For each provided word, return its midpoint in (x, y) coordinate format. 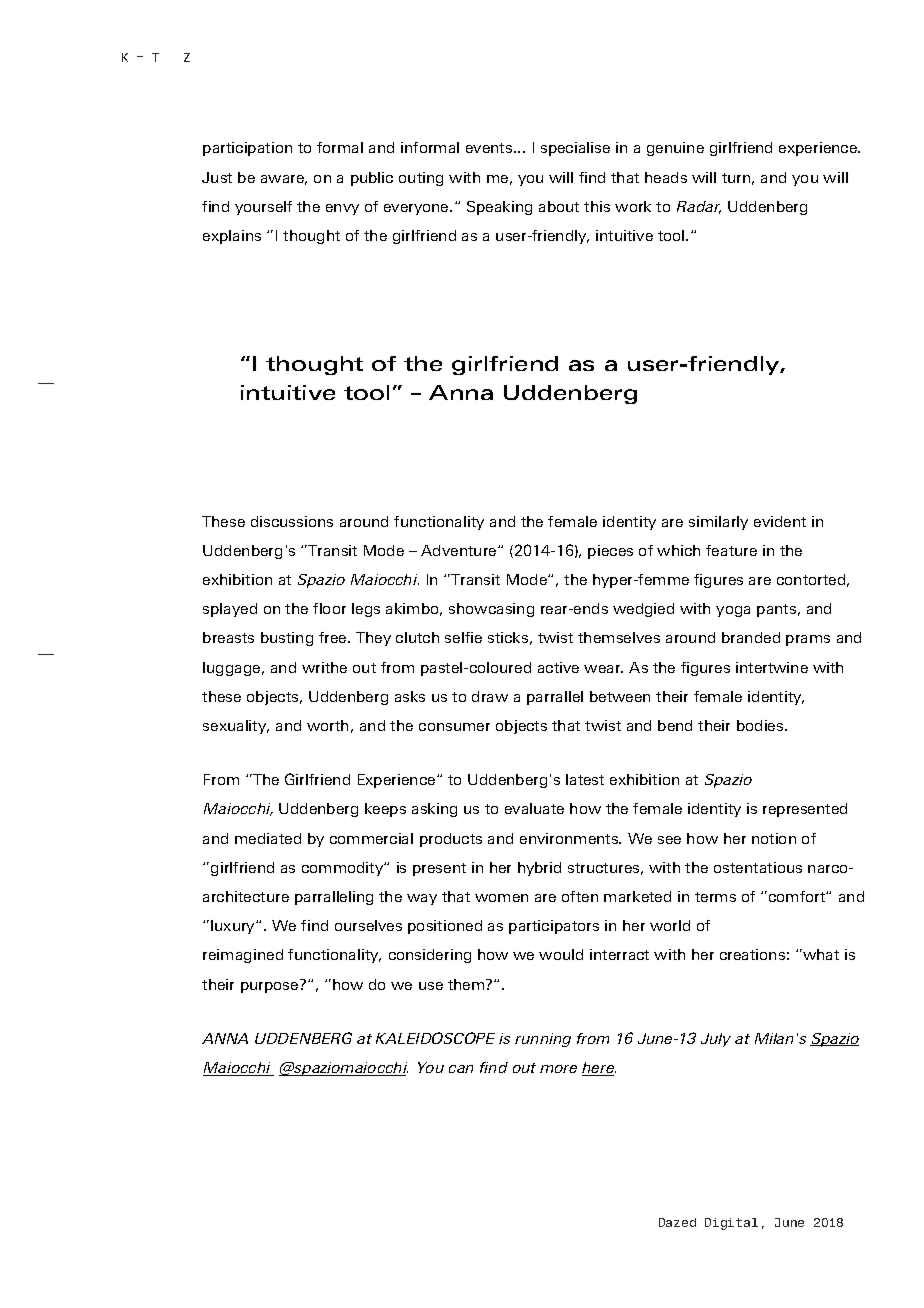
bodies (761, 725)
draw (490, 696)
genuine (675, 149)
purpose (269, 987)
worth (327, 725)
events (490, 148)
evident (780, 521)
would (561, 954)
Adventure (460, 550)
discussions (292, 521)
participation (247, 149)
